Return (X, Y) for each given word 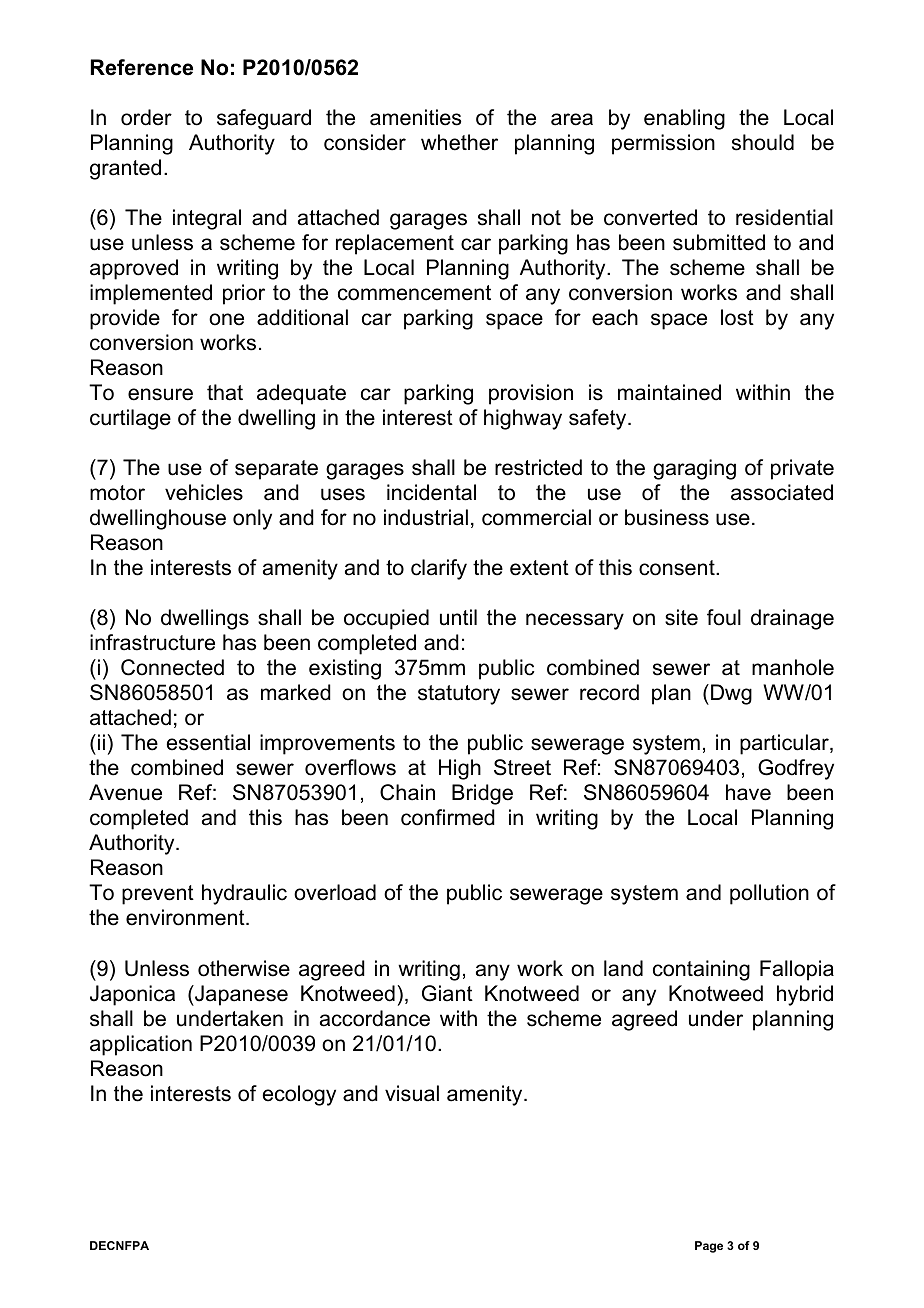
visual (412, 1093)
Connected (172, 667)
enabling (684, 119)
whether (459, 142)
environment (186, 917)
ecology (299, 1095)
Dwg (731, 694)
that (225, 392)
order (146, 117)
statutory (459, 695)
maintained (669, 392)
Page (709, 1247)
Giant (447, 993)
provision (531, 394)
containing (701, 970)
